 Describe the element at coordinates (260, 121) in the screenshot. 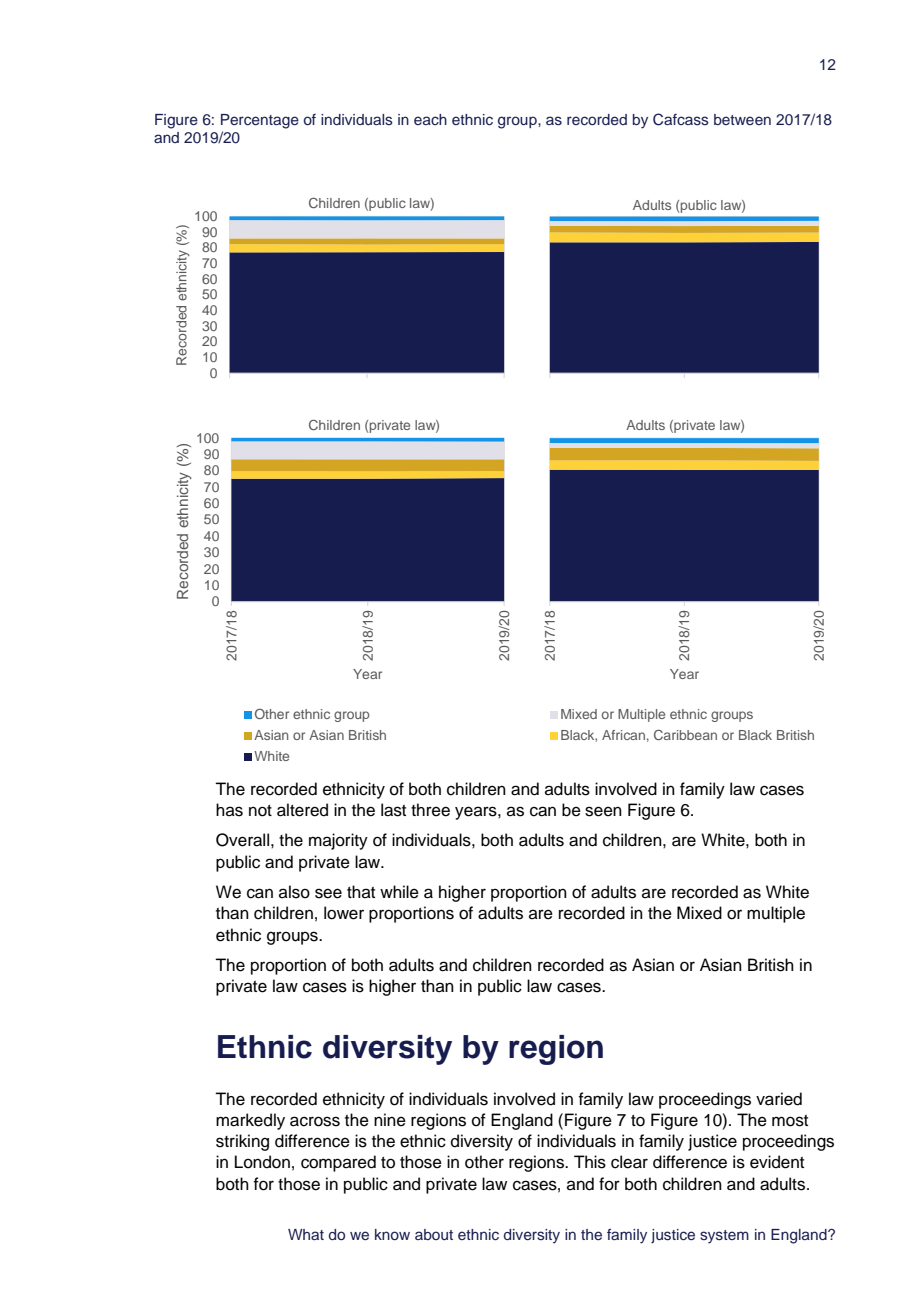

I see `Percentage` at that location.
